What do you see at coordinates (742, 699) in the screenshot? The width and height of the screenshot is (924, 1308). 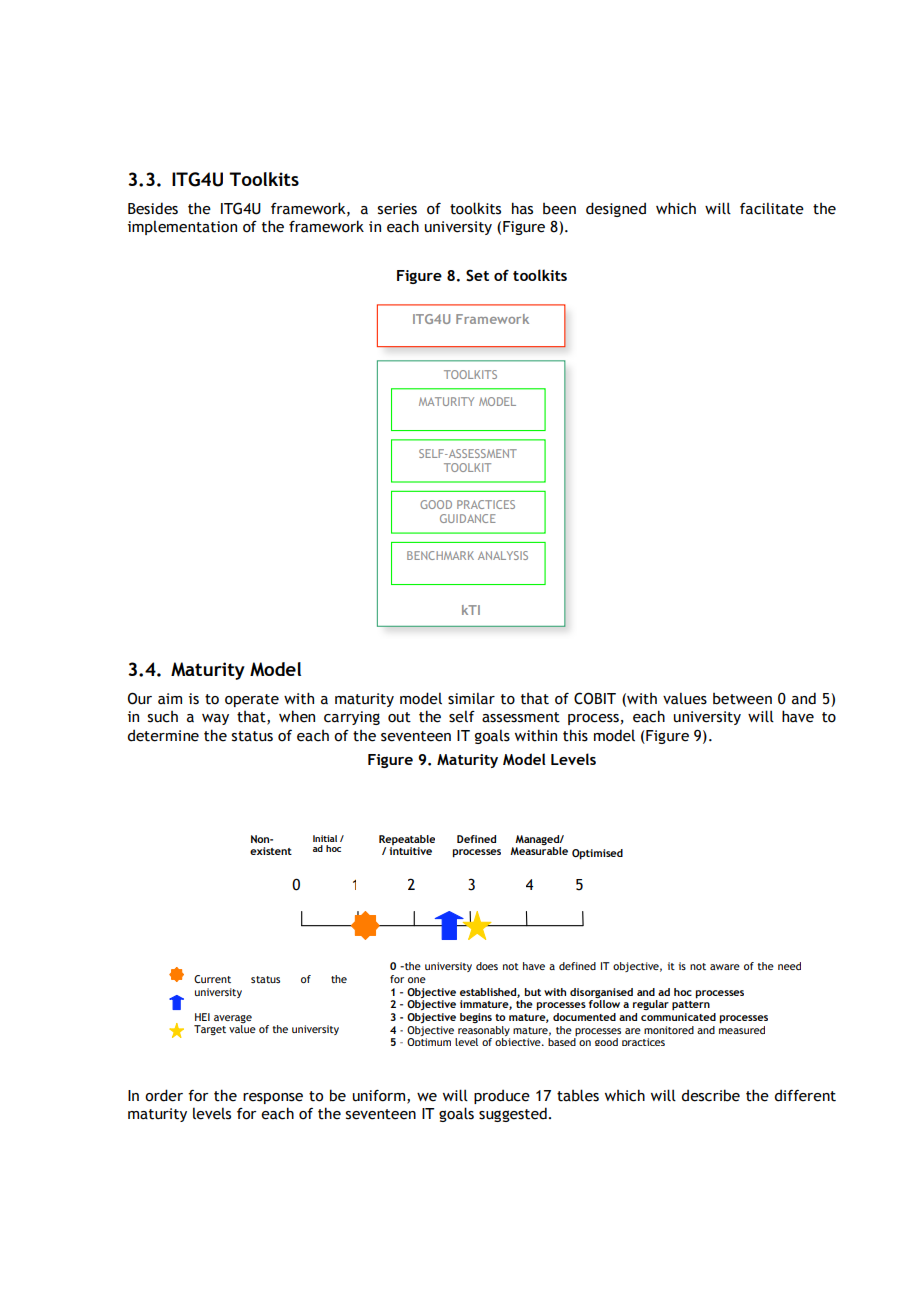 I see `between` at bounding box center [742, 699].
